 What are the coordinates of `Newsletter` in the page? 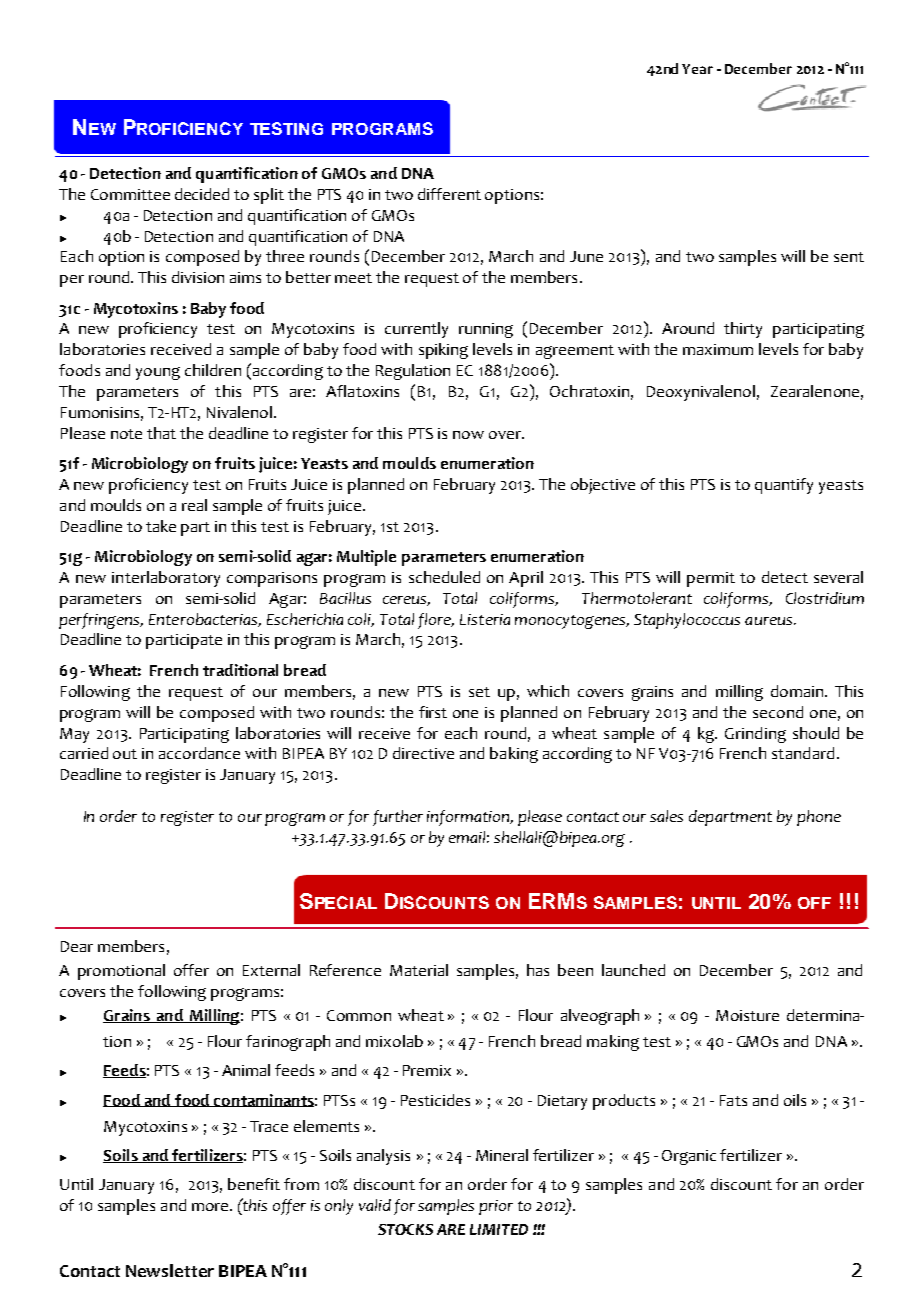 It's located at (170, 1270).
